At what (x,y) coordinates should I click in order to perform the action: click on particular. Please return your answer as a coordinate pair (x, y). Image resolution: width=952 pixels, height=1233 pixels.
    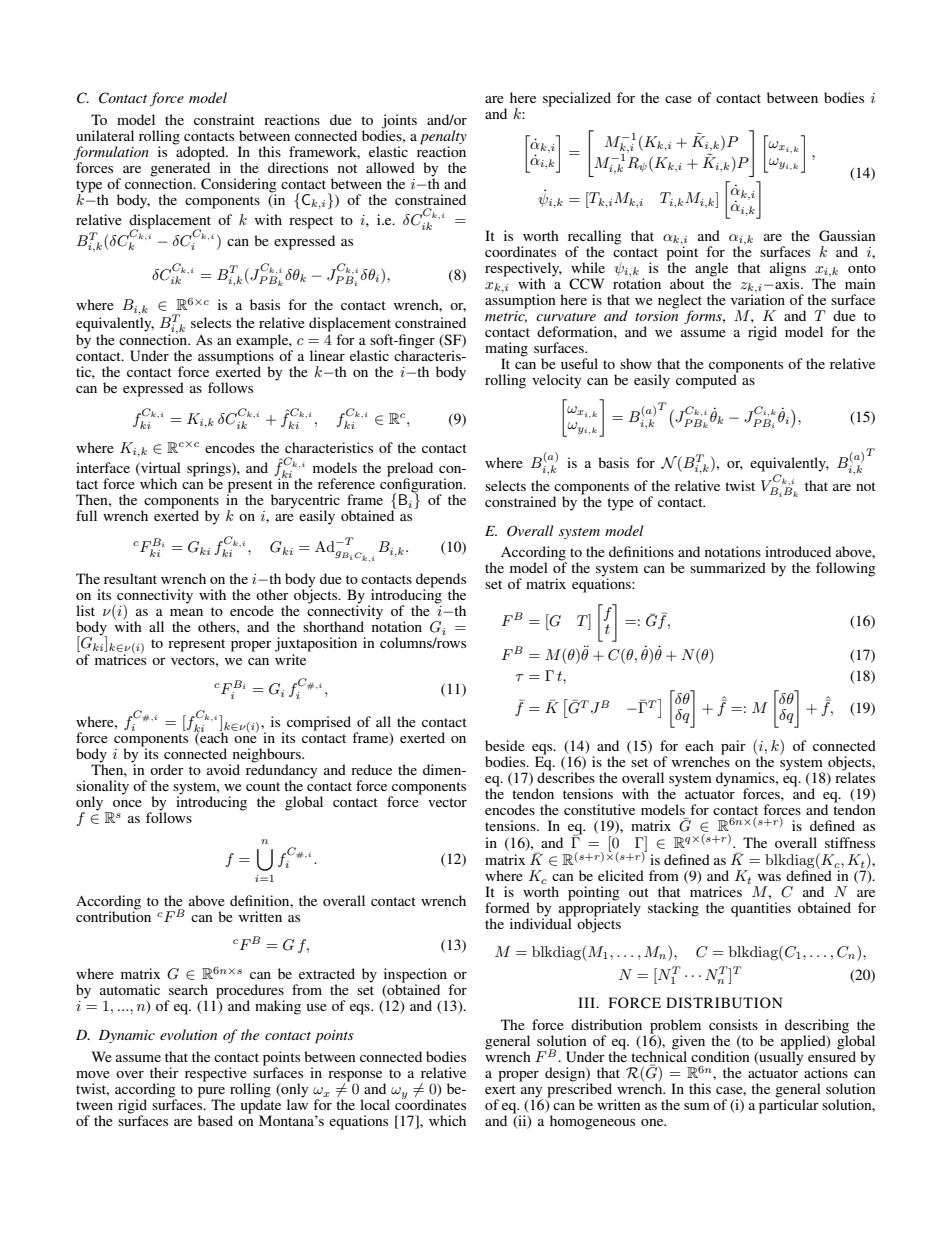
    Looking at the image, I should click on (789, 1105).
